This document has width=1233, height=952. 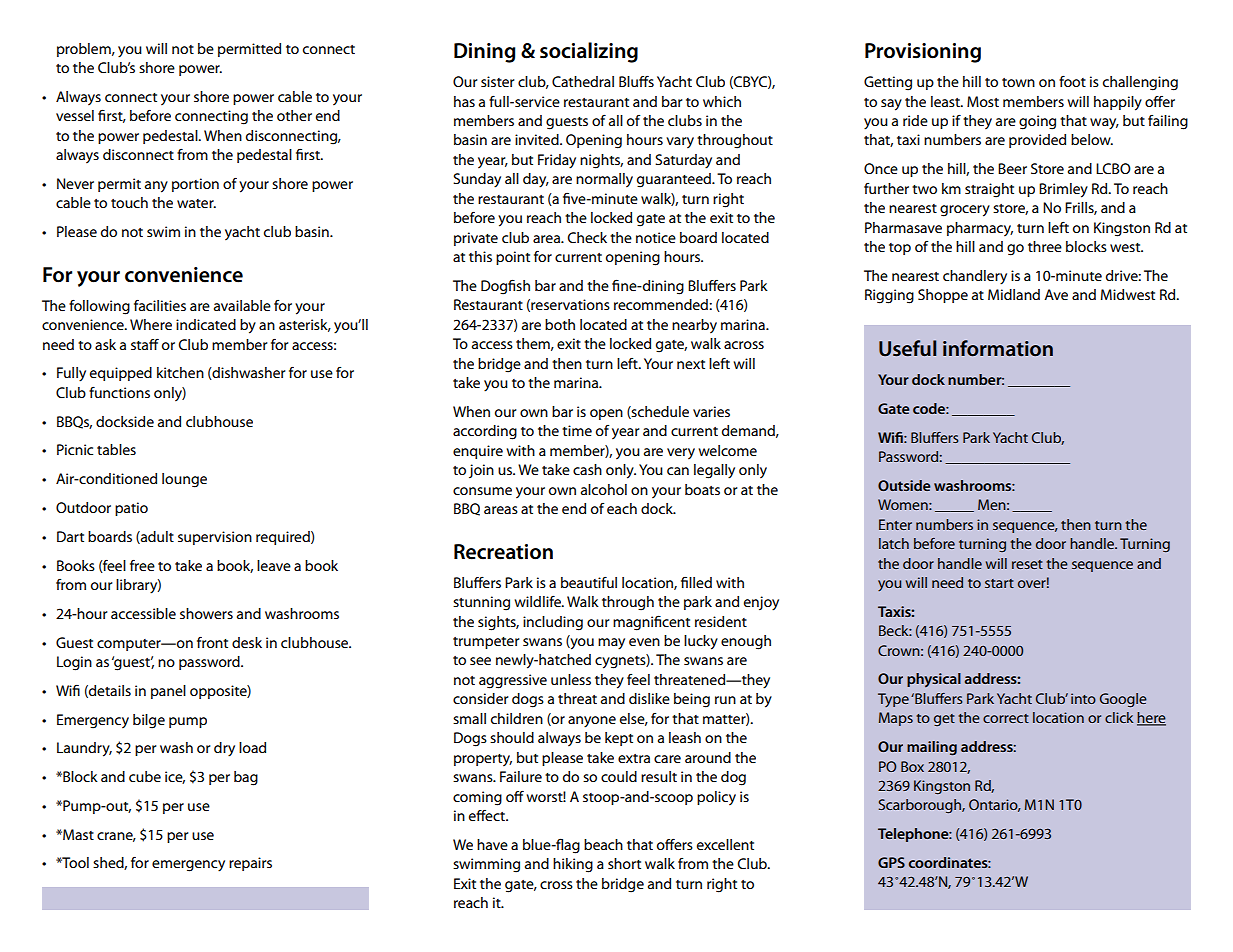 I want to click on other, so click(x=294, y=115).
